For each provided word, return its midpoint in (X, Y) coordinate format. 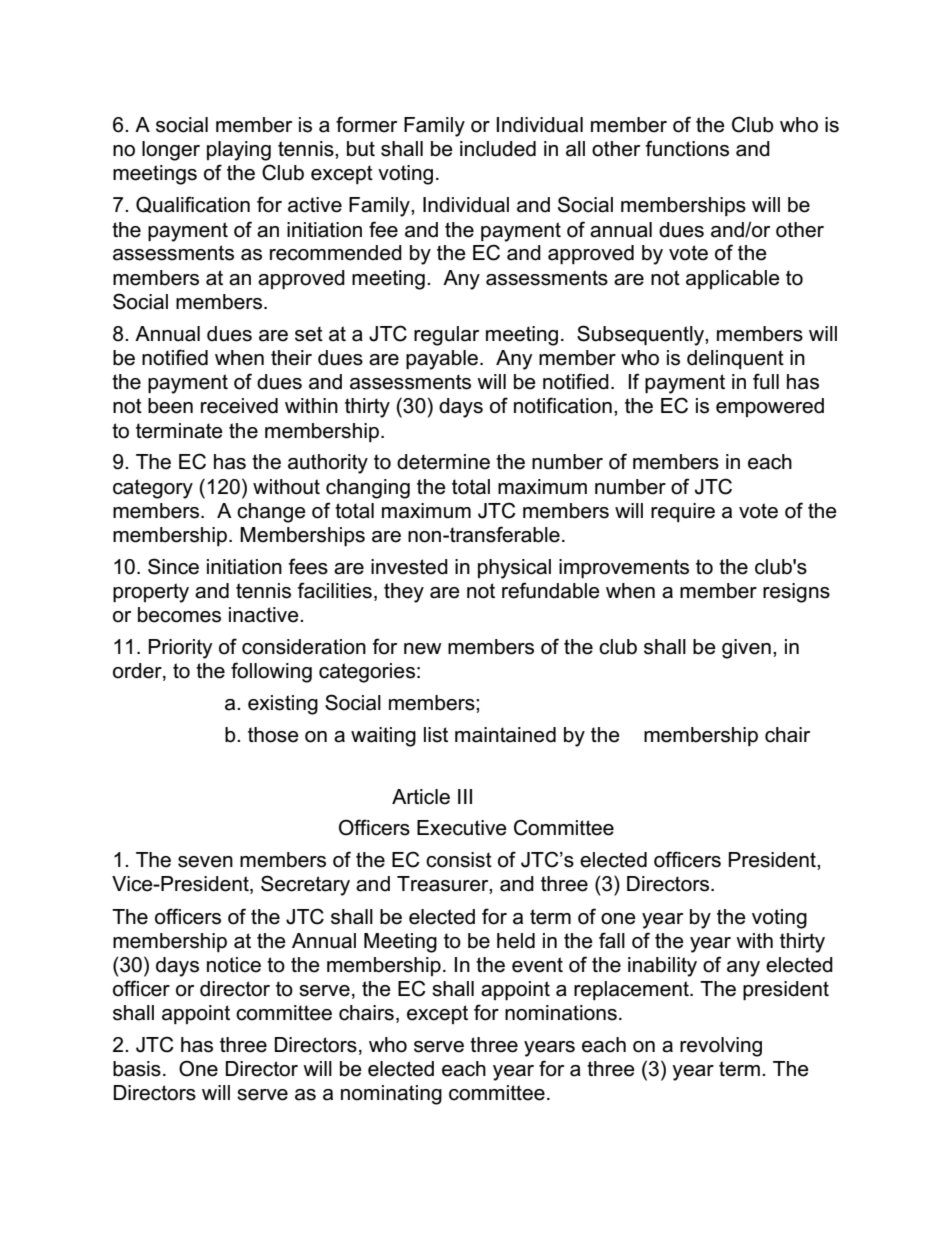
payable (442, 360)
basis (137, 1069)
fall (612, 940)
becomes (179, 615)
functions (687, 148)
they (404, 593)
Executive (462, 828)
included (498, 149)
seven (205, 862)
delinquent (735, 359)
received (239, 406)
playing (239, 151)
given (746, 649)
